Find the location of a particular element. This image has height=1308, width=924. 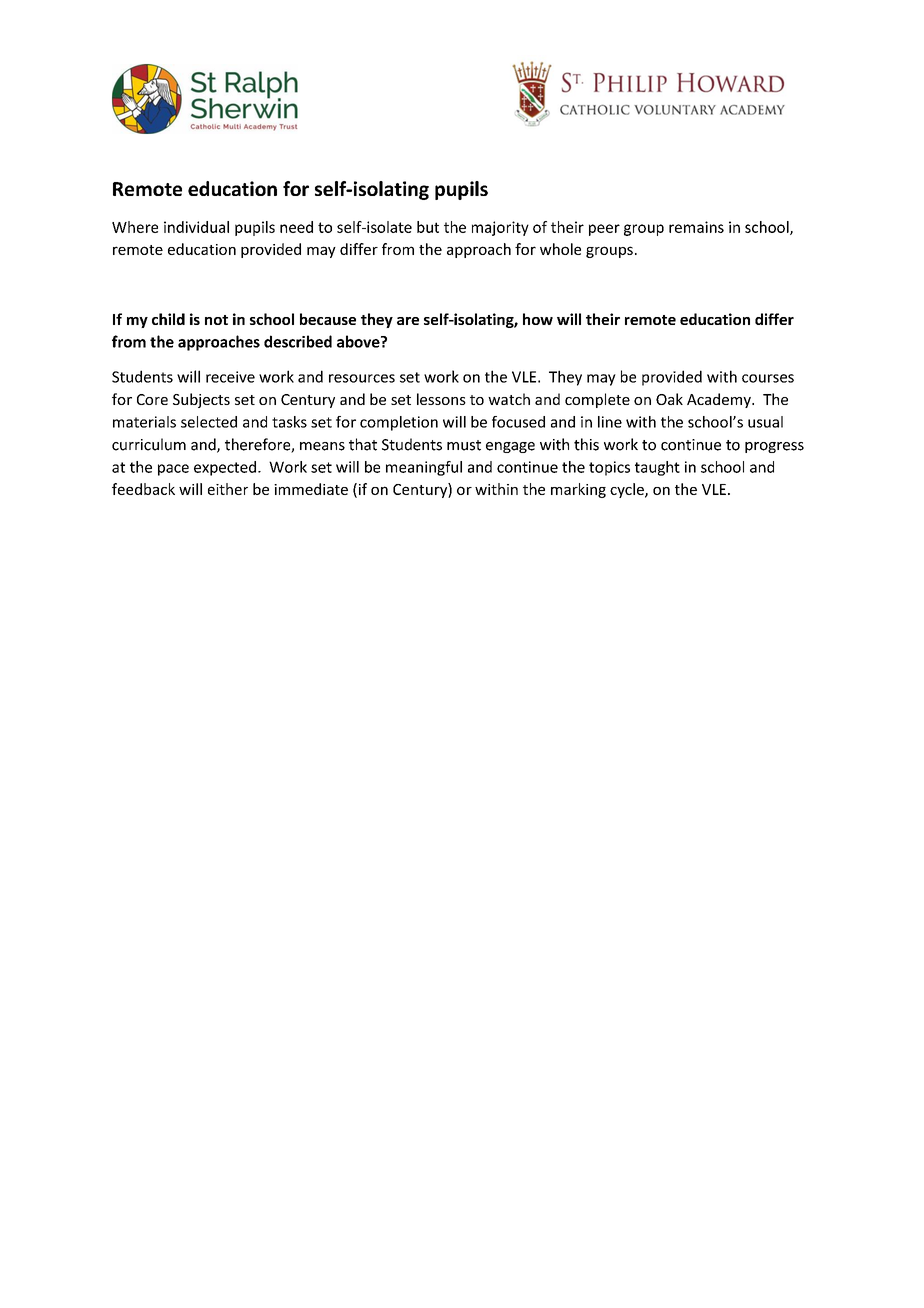

usual is located at coordinates (765, 422).
